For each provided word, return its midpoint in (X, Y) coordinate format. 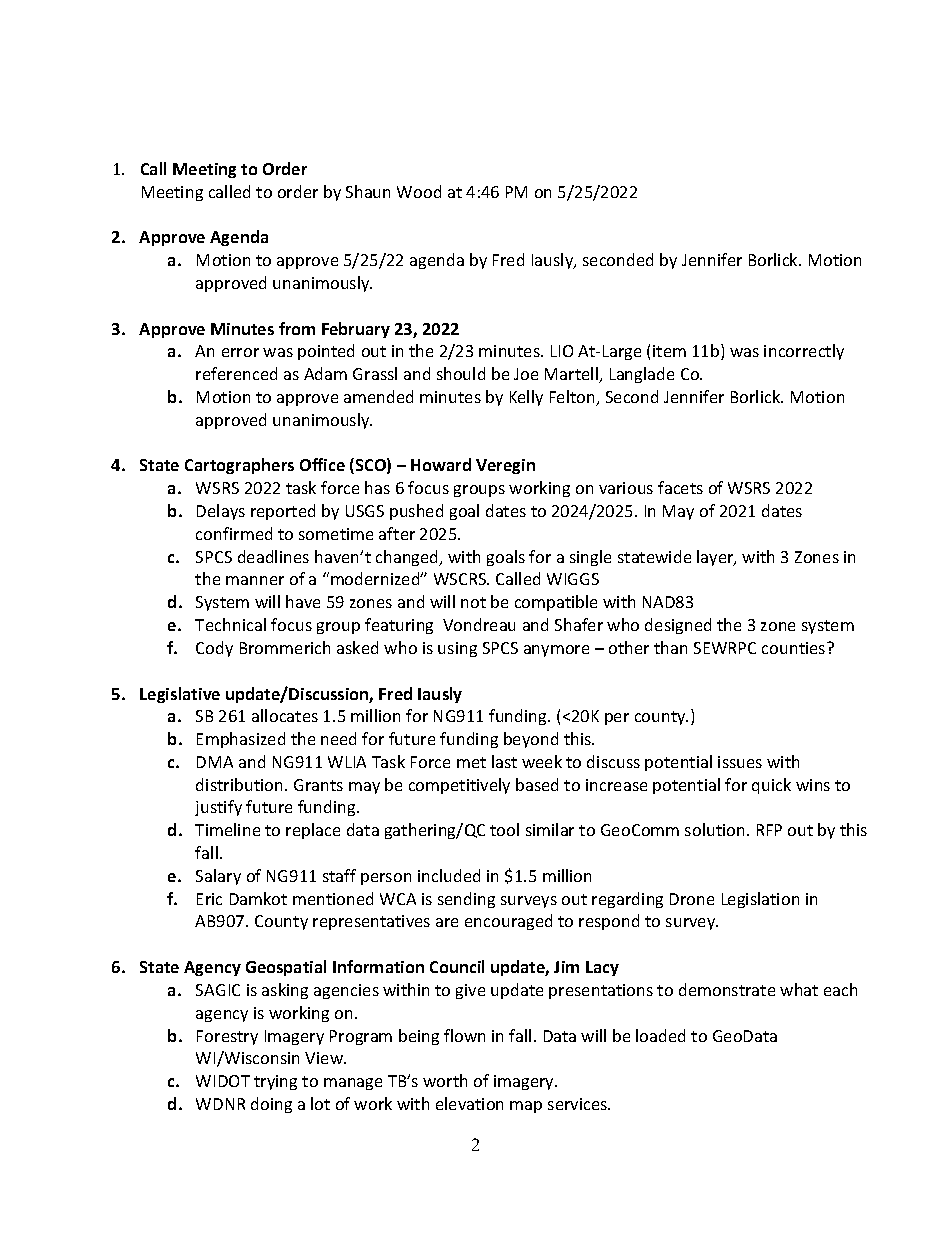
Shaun (368, 191)
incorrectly (804, 352)
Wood (419, 191)
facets (680, 487)
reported (283, 512)
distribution (241, 784)
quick (771, 786)
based (537, 784)
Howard (441, 464)
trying (275, 1082)
